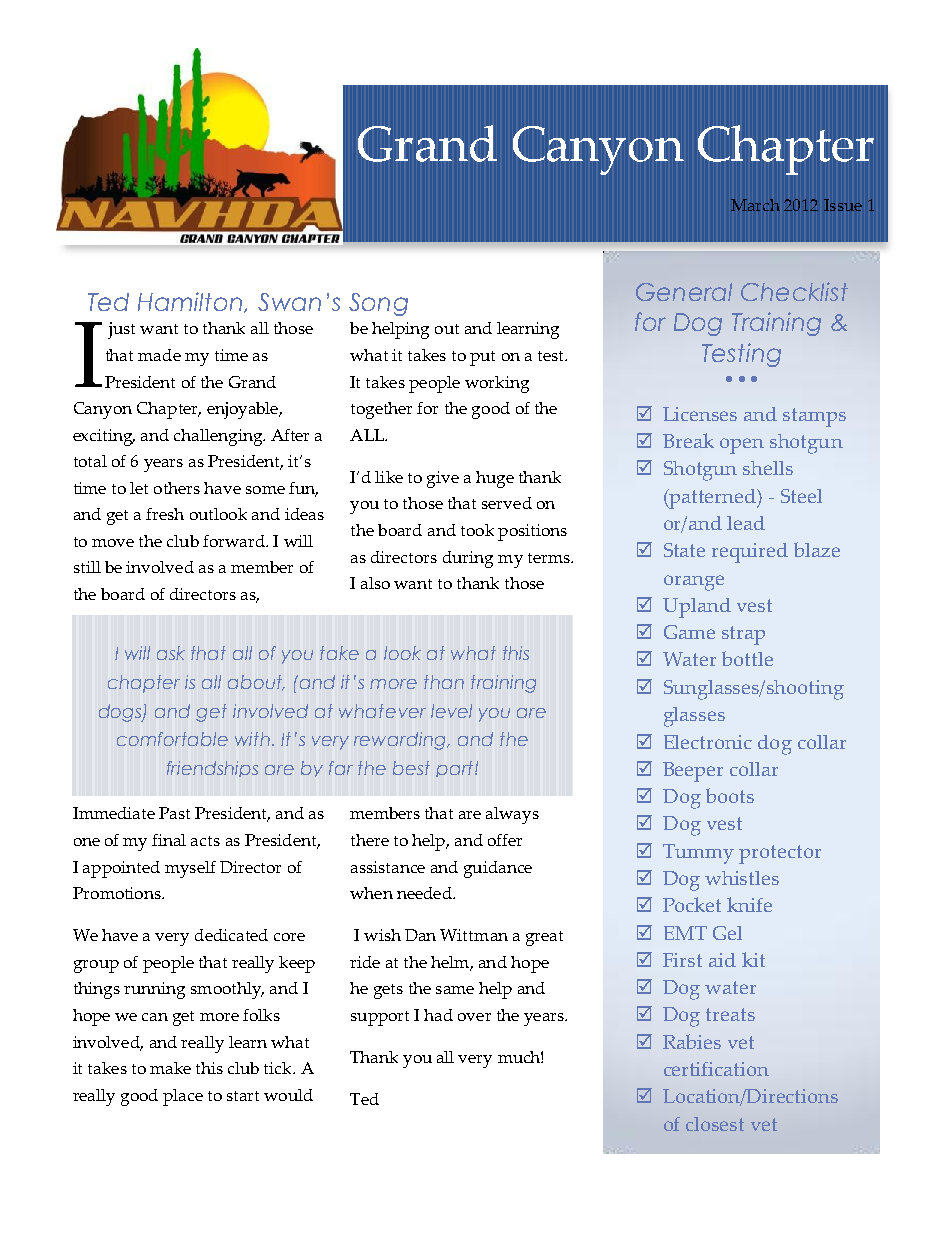 The width and height of the image is (952, 1233). I want to click on challenging, so click(219, 437).
